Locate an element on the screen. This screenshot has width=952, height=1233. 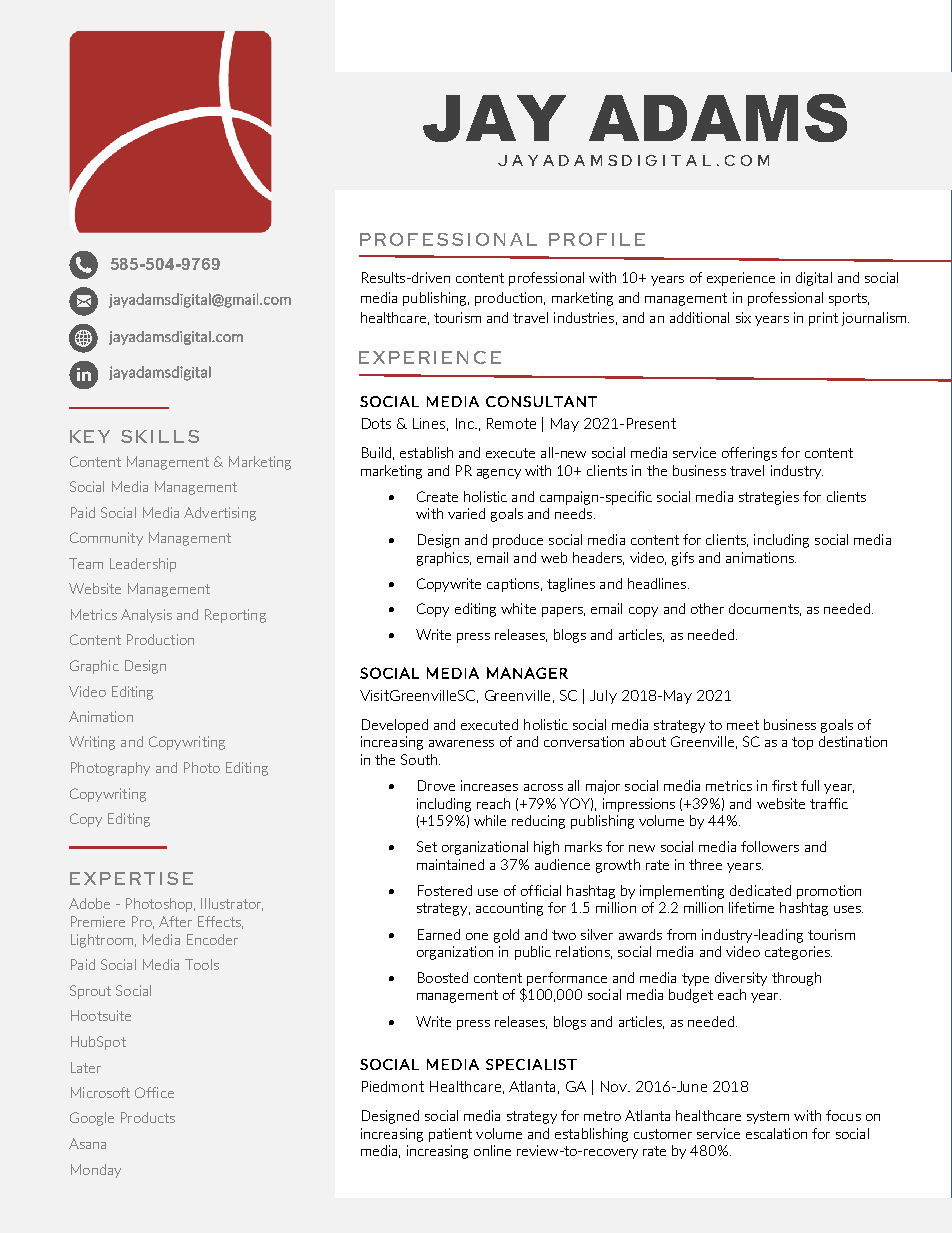
escalation is located at coordinates (776, 1133).
